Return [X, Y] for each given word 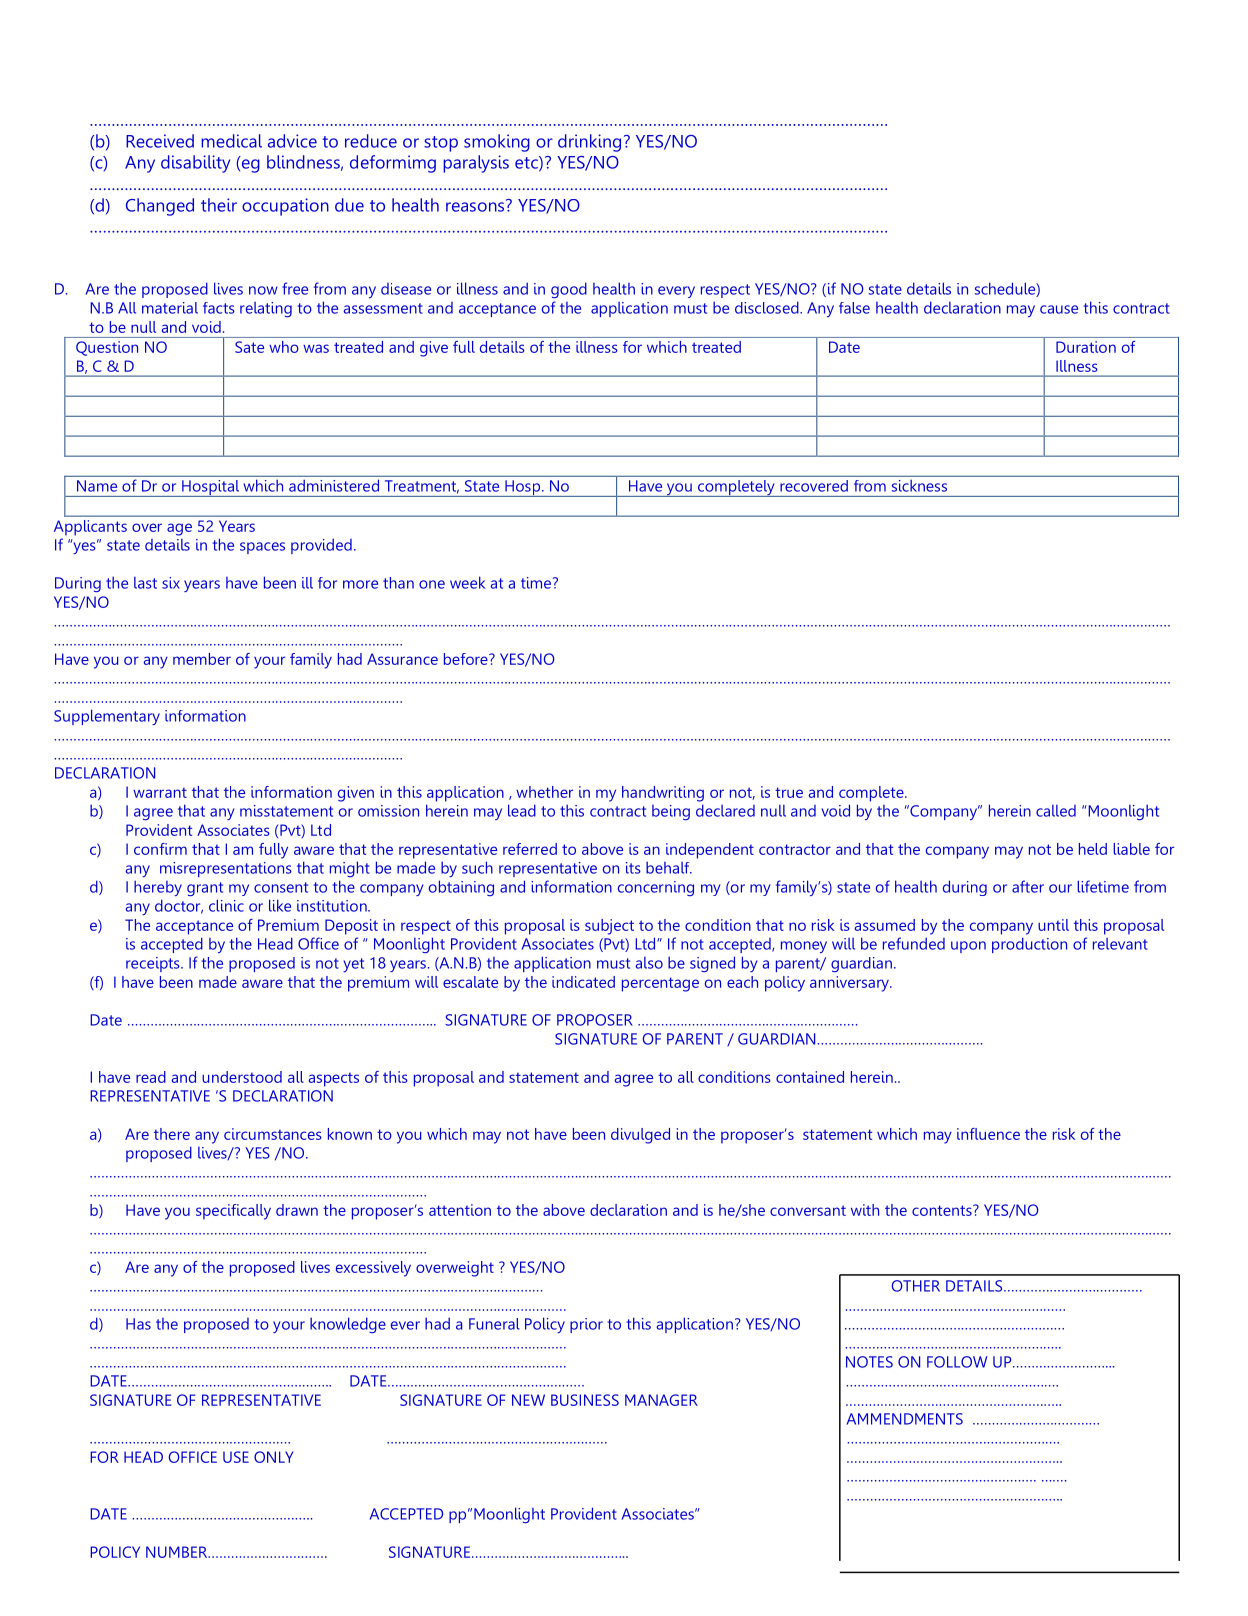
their [219, 205]
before [467, 659]
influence [988, 1134]
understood [242, 1077]
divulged [640, 1136]
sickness [919, 486]
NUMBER [178, 1552]
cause [1059, 309]
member [202, 659]
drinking [589, 143]
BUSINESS [585, 1400]
